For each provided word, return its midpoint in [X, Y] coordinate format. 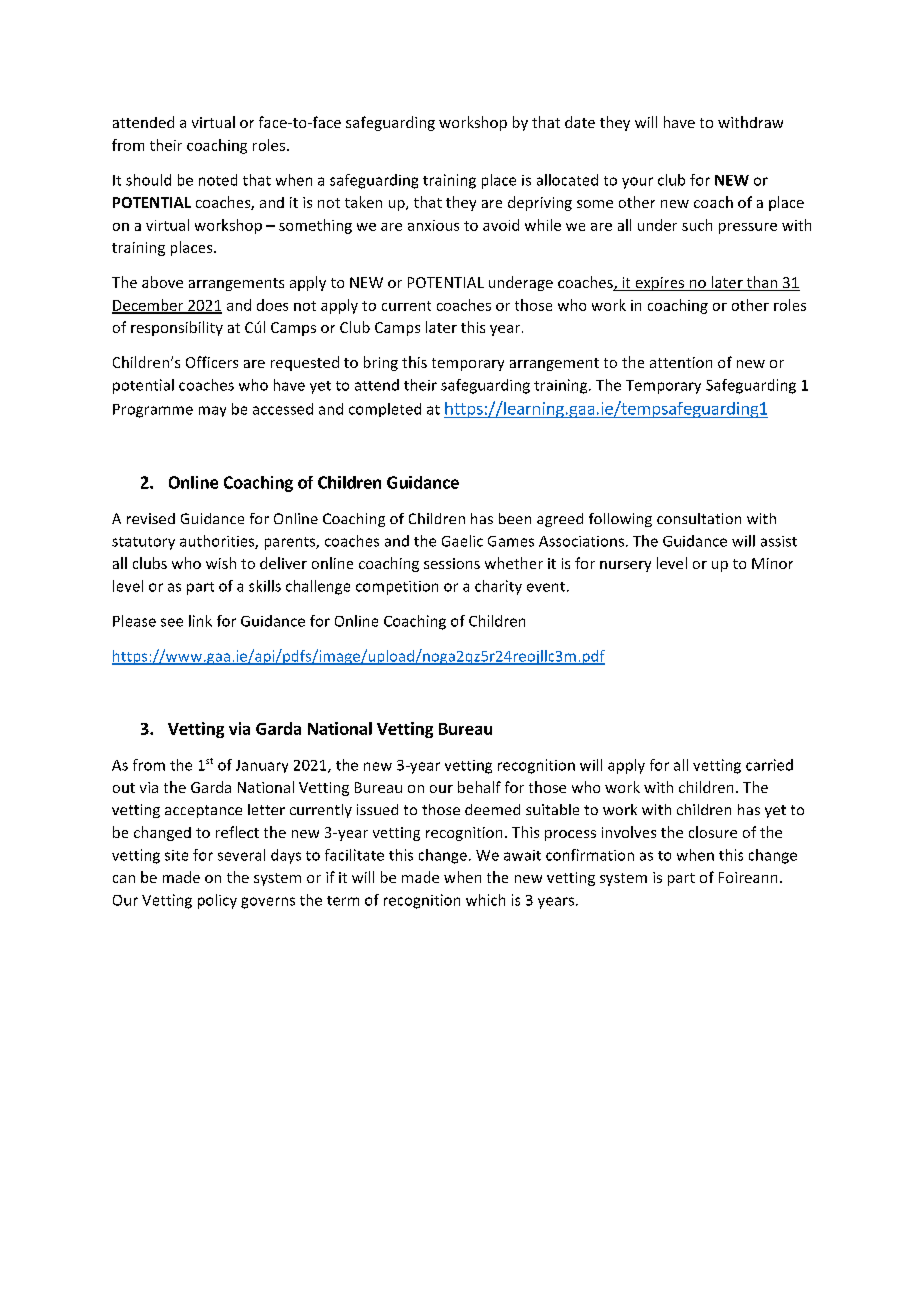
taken [363, 202]
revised [151, 518]
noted [218, 180]
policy [217, 901]
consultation [699, 518]
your [637, 183]
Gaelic [462, 541]
